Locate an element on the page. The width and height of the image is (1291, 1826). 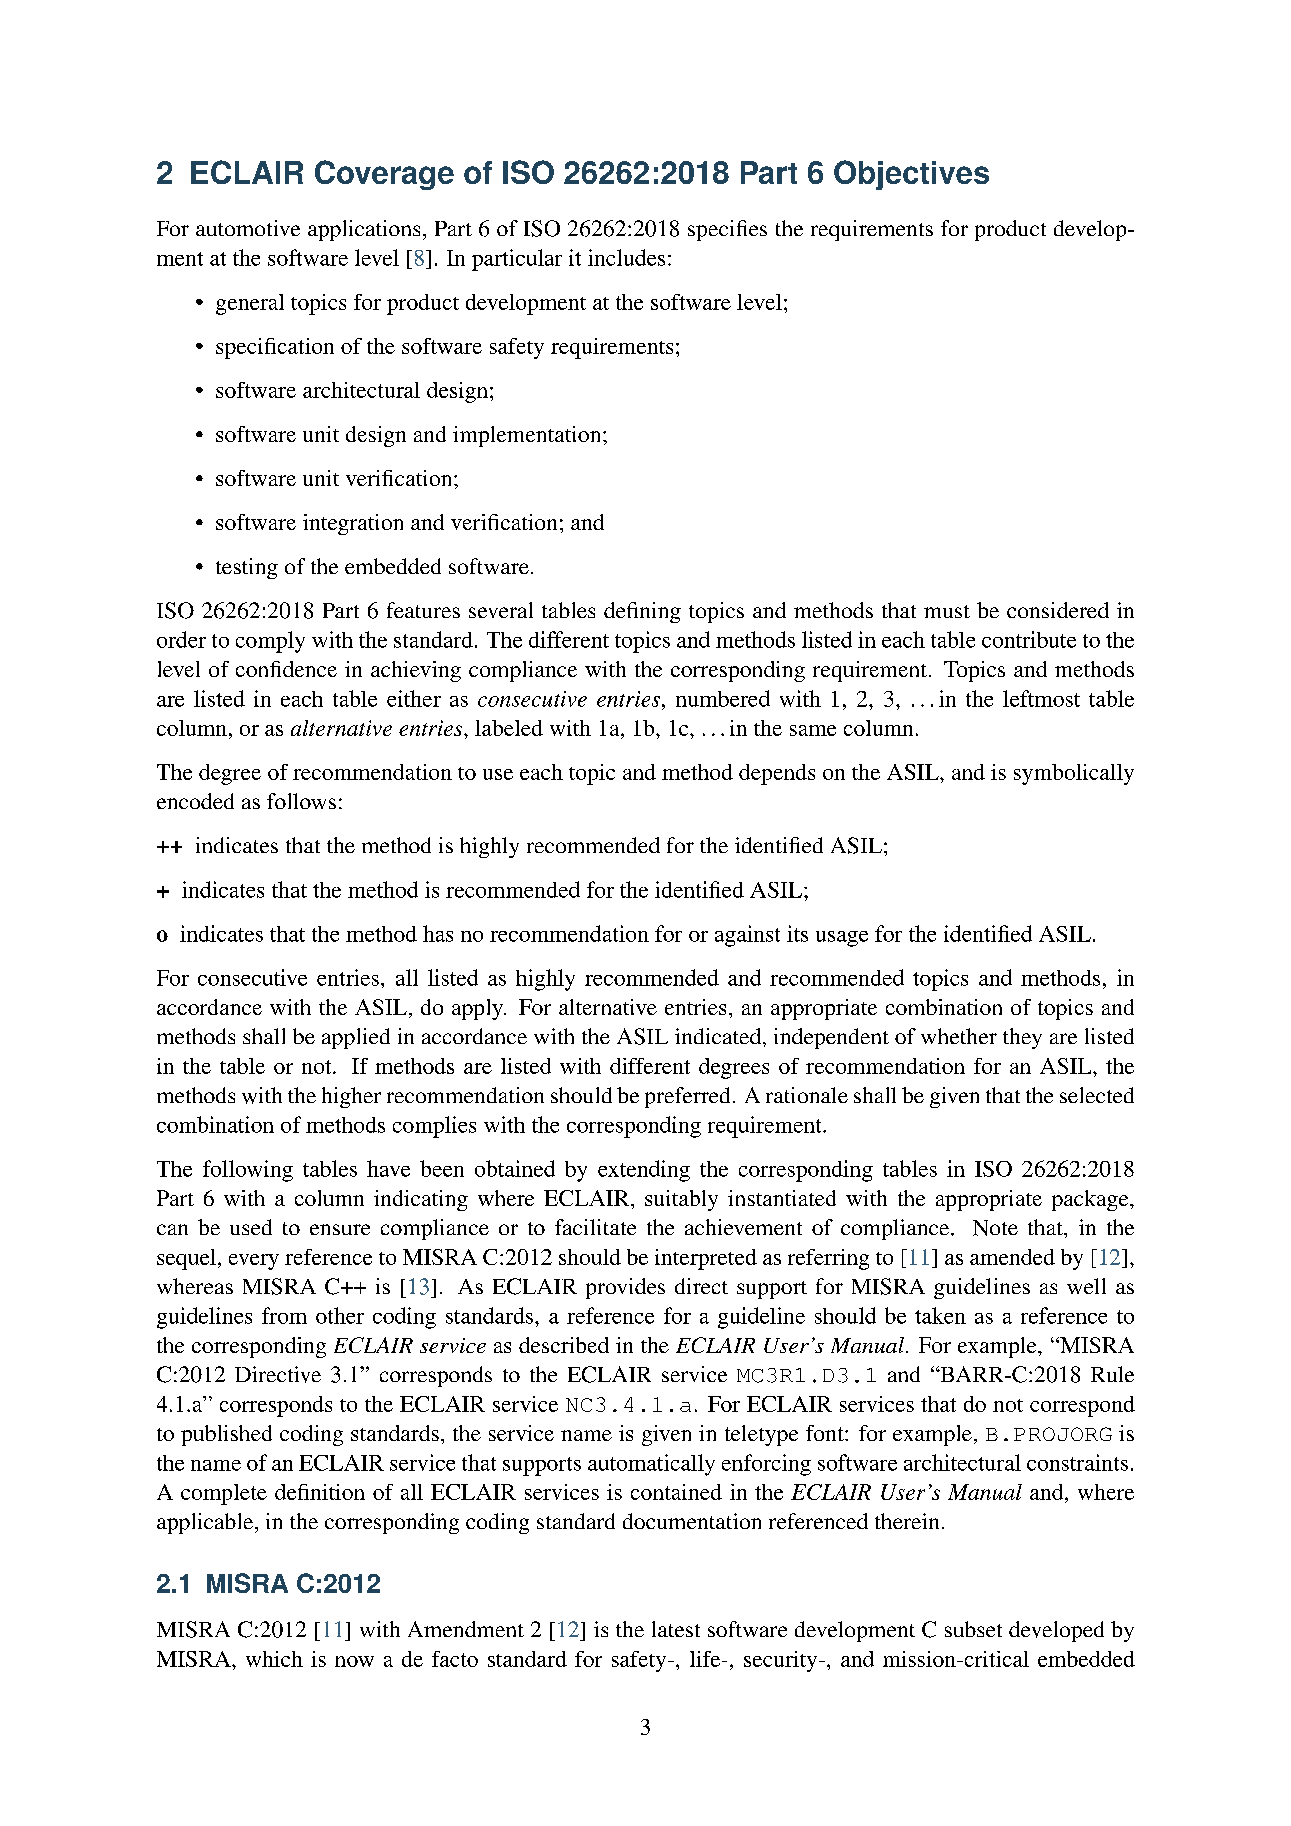
must is located at coordinates (947, 611).
